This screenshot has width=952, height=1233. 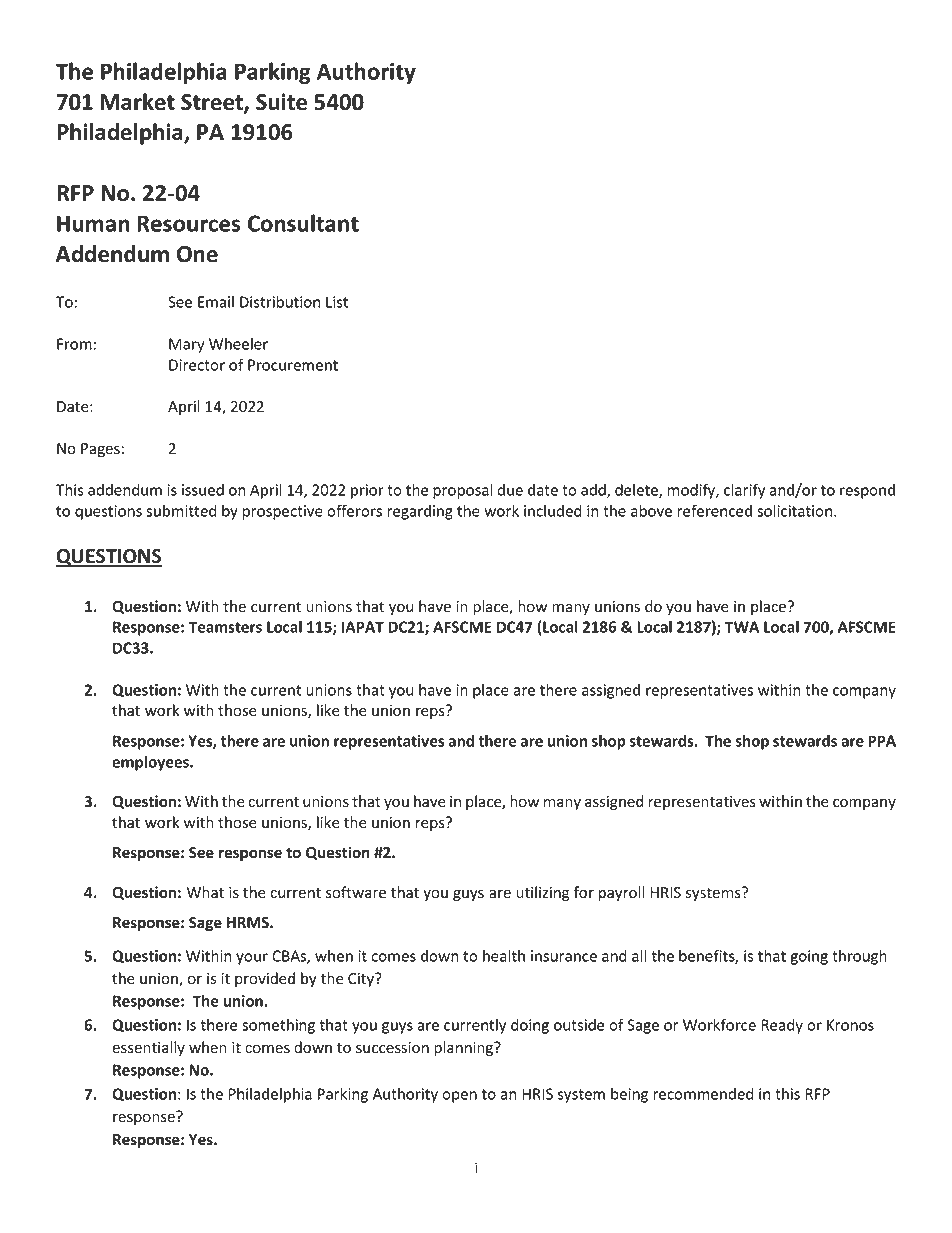 I want to click on utilizing, so click(x=542, y=893).
